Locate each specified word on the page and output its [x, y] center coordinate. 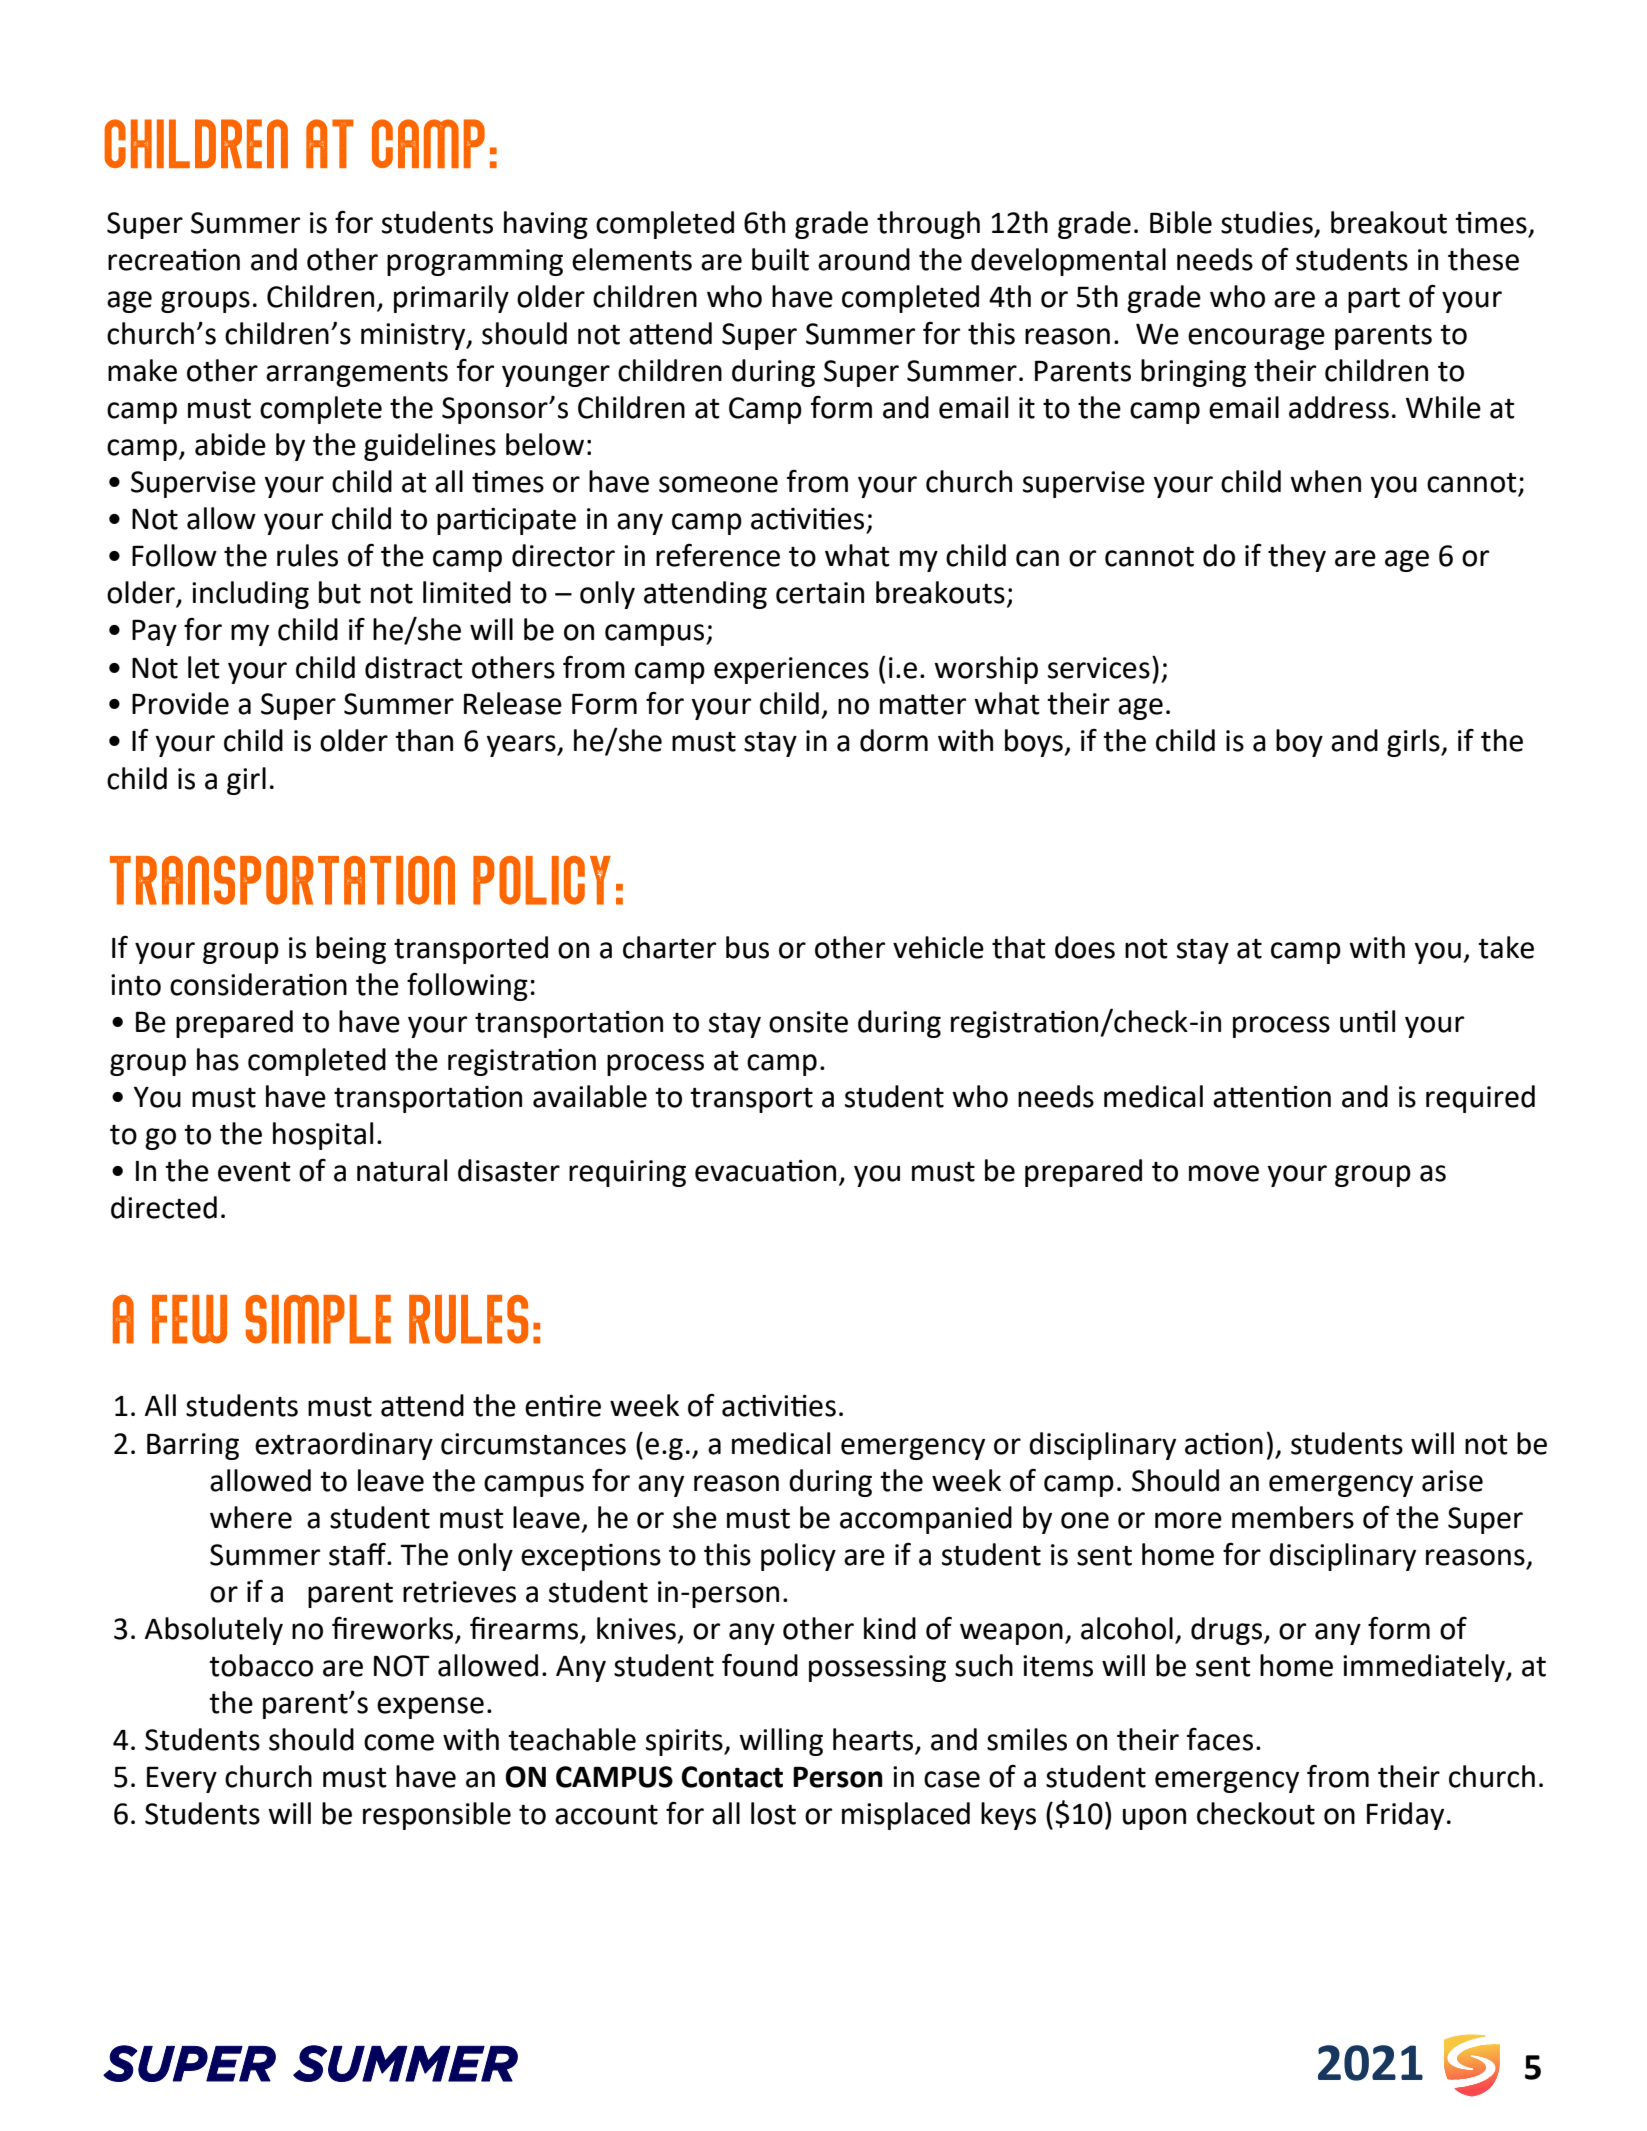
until [1367, 1021]
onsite [808, 1022]
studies [1267, 222]
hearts [874, 1740]
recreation [174, 260]
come [399, 1742]
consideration [258, 984]
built [780, 259]
